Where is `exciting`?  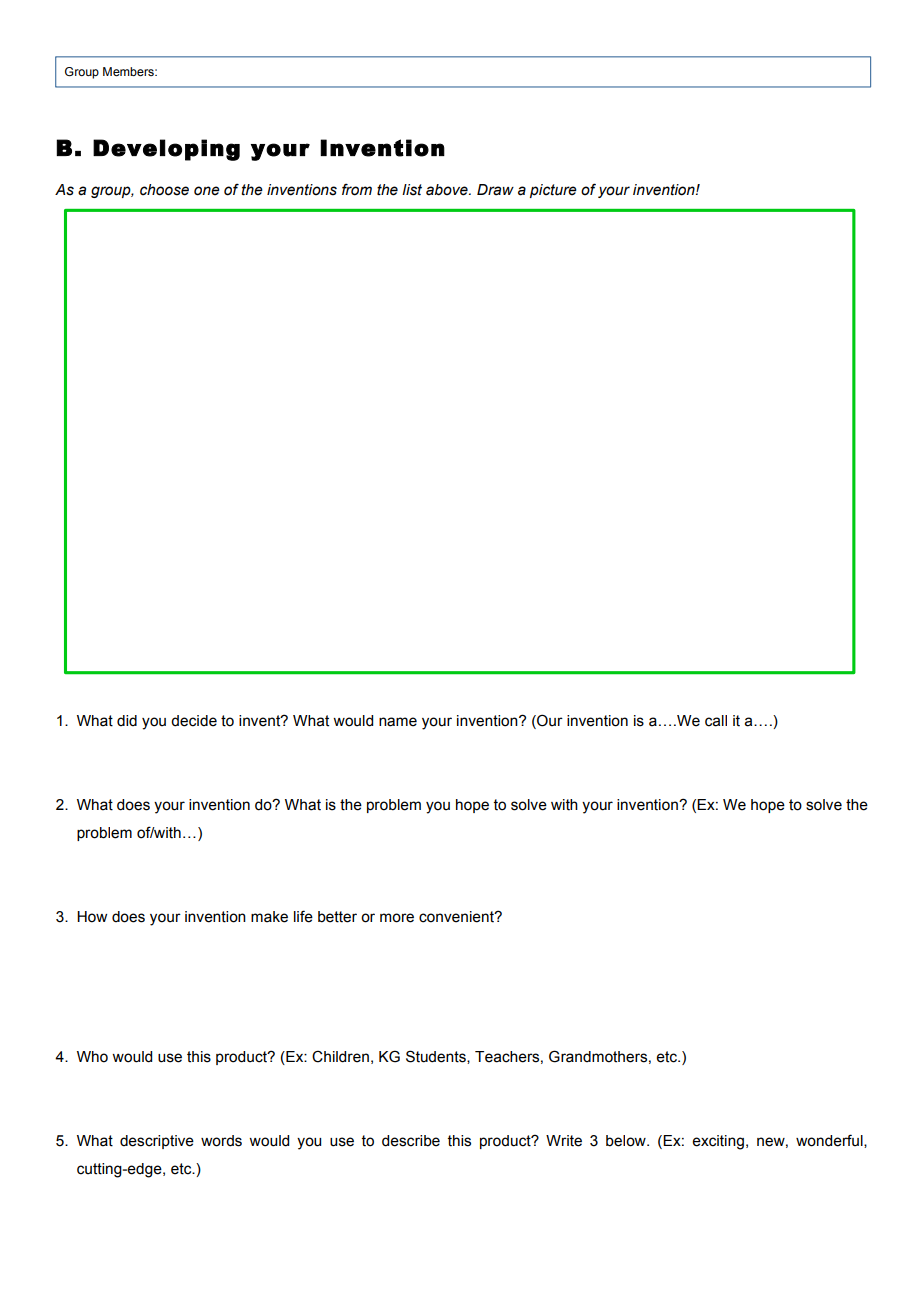
exciting is located at coordinates (718, 1142).
